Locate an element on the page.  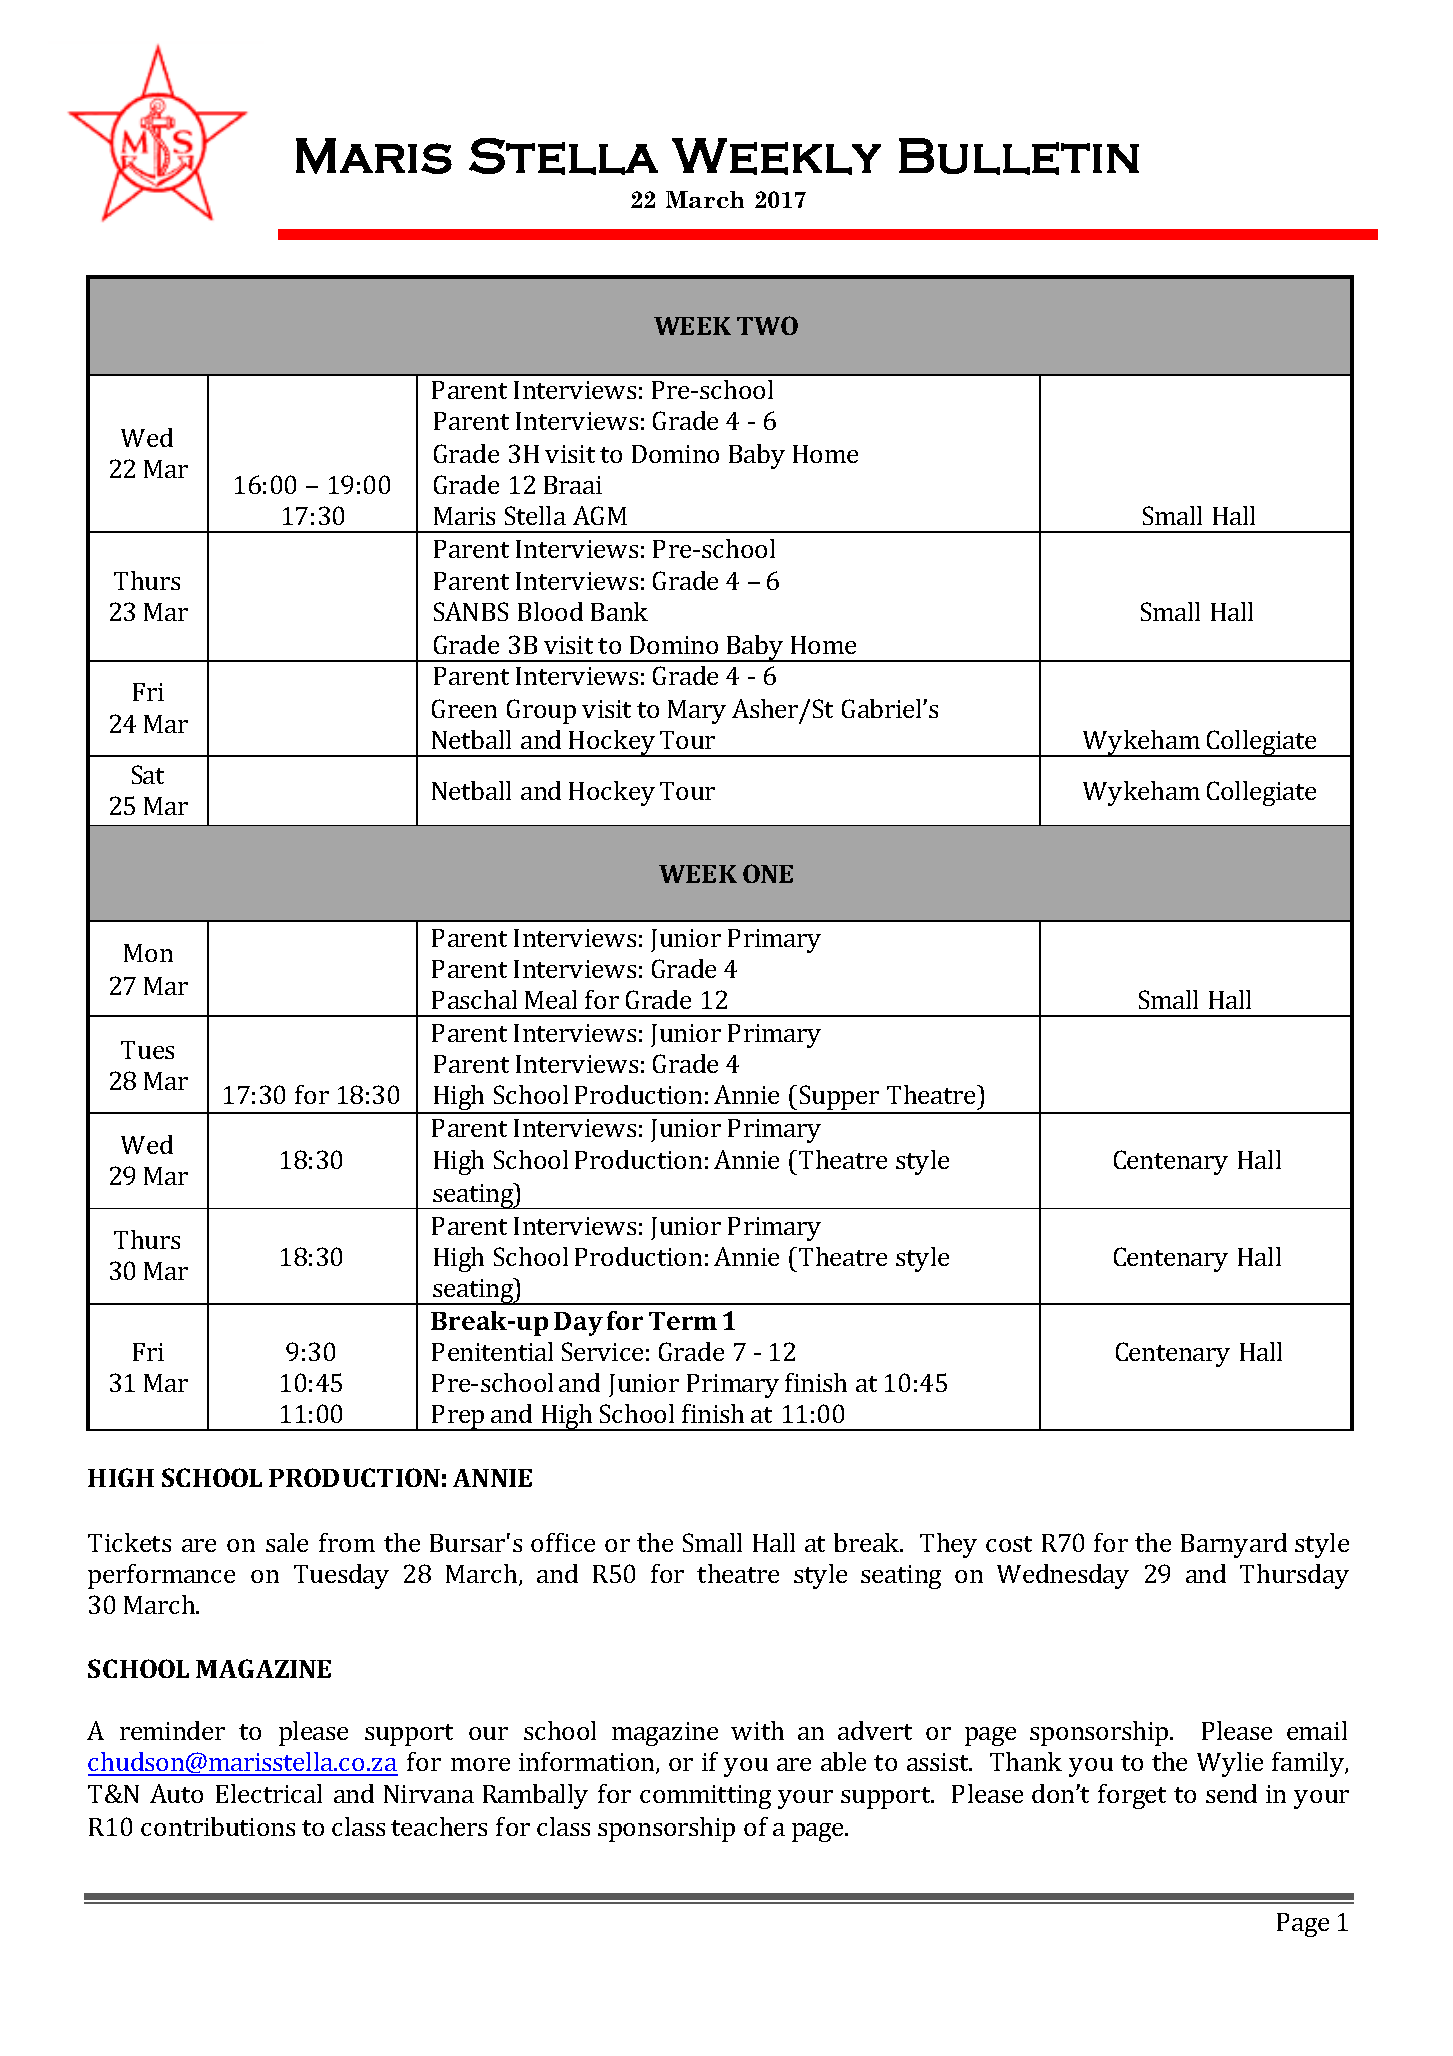
committing is located at coordinates (705, 1797).
